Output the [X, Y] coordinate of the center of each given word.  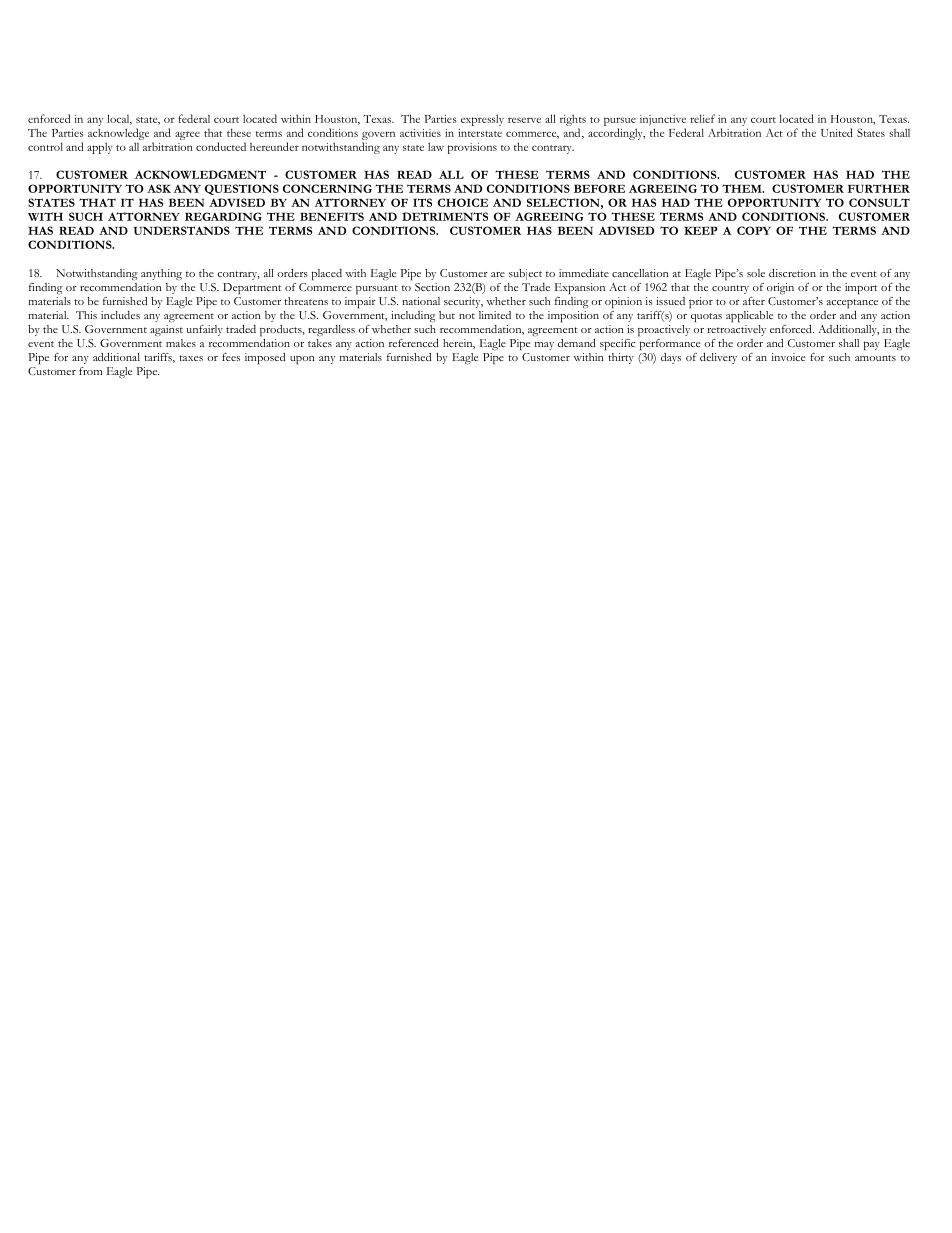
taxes [191, 358]
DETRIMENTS [445, 216]
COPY [754, 230]
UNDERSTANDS [182, 230]
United [837, 132]
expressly [482, 120]
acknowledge [118, 134]
